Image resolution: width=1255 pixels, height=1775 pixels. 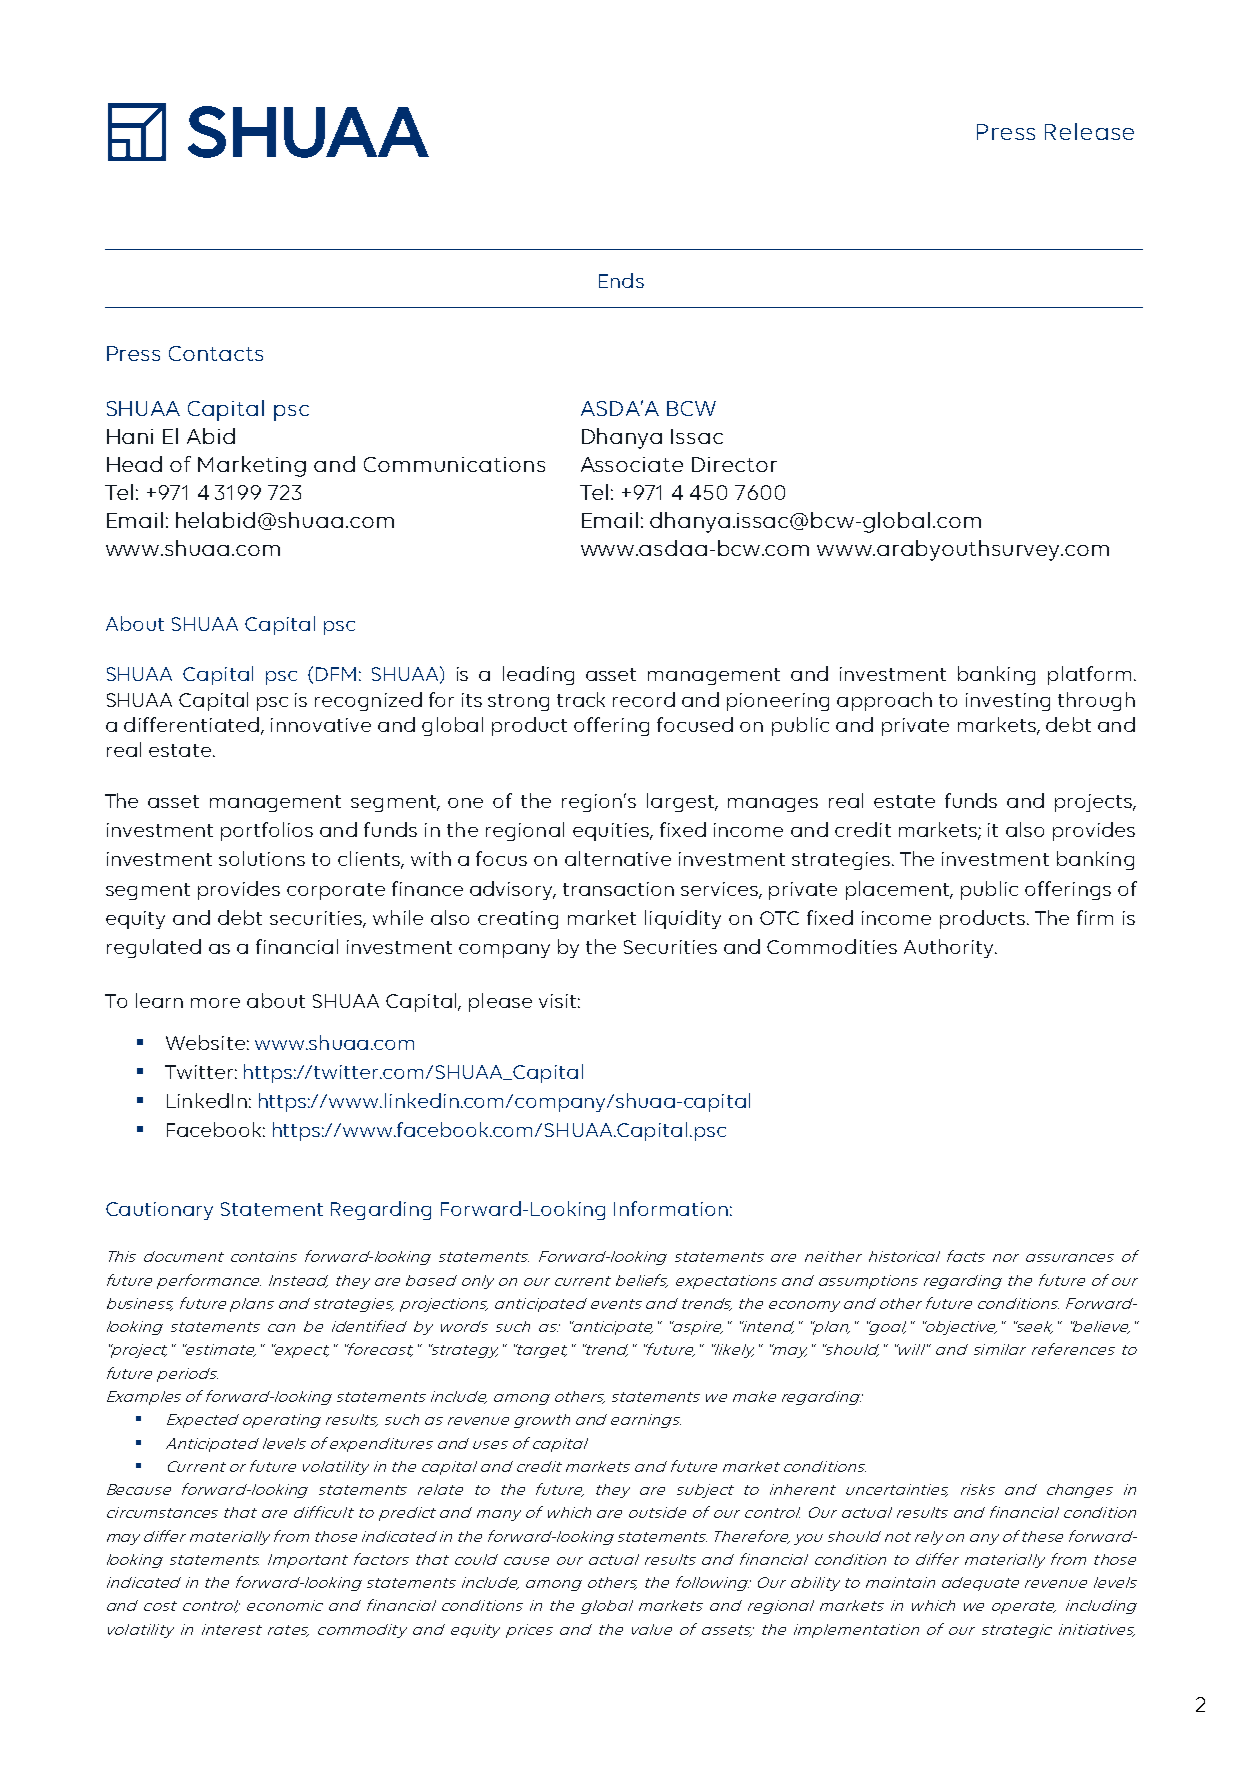 What do you see at coordinates (130, 436) in the document?
I see `Hani` at bounding box center [130, 436].
